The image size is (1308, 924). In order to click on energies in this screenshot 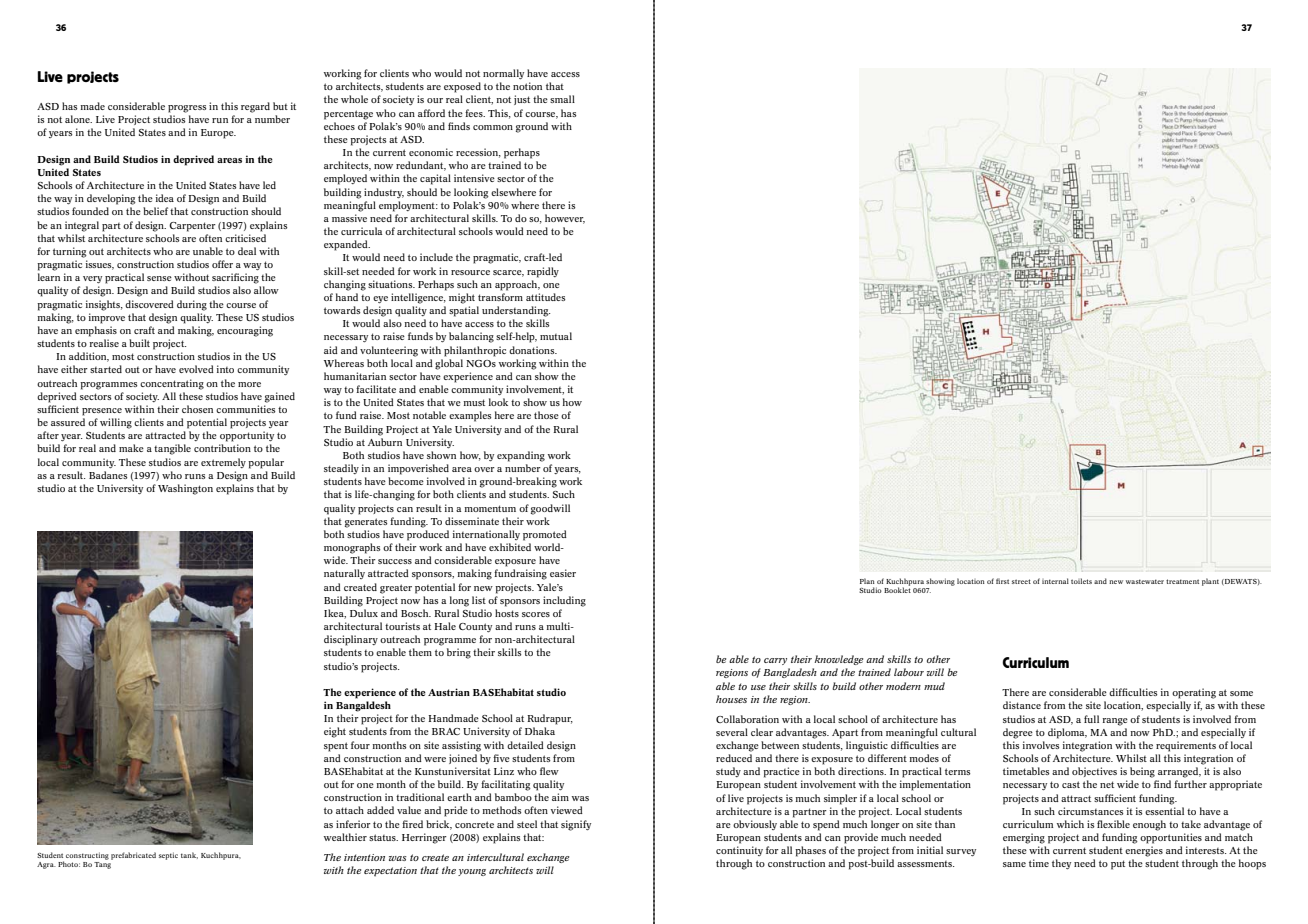, I will do `click(1144, 851)`.
